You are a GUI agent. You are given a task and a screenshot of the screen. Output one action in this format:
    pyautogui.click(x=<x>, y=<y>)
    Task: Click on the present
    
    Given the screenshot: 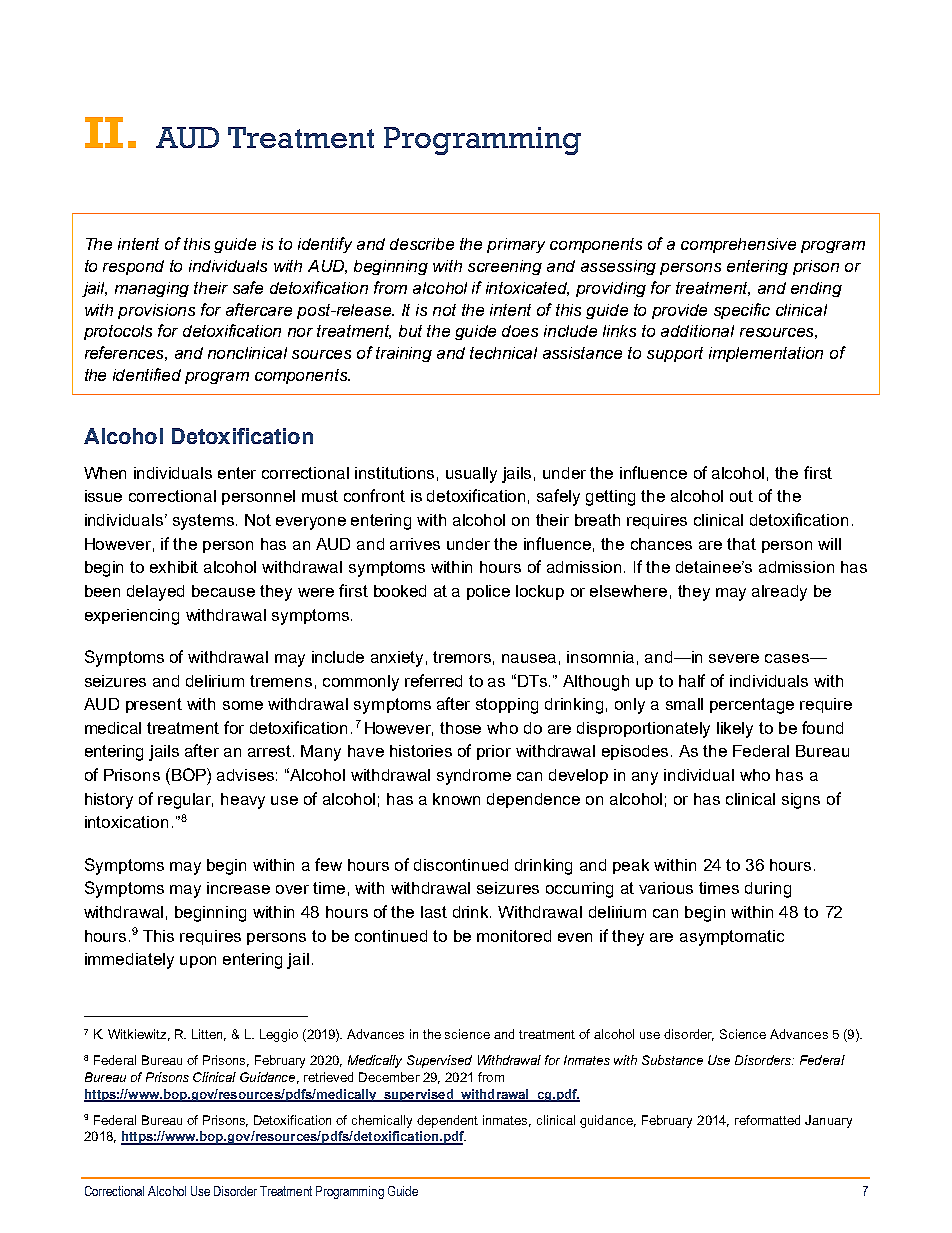 What is the action you would take?
    pyautogui.click(x=154, y=705)
